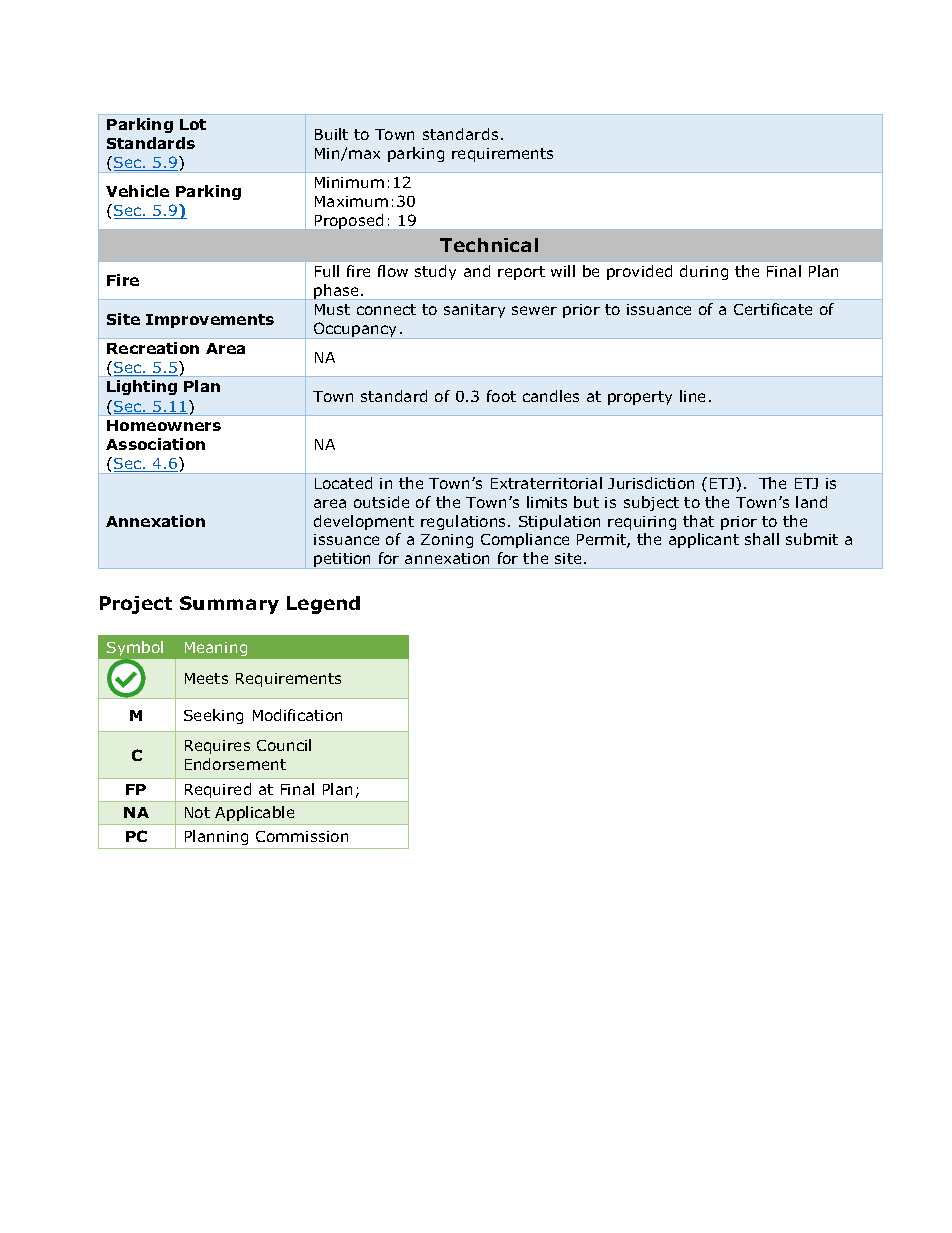 Image resolution: width=952 pixels, height=1233 pixels. Describe the element at coordinates (704, 272) in the document. I see `during` at that location.
